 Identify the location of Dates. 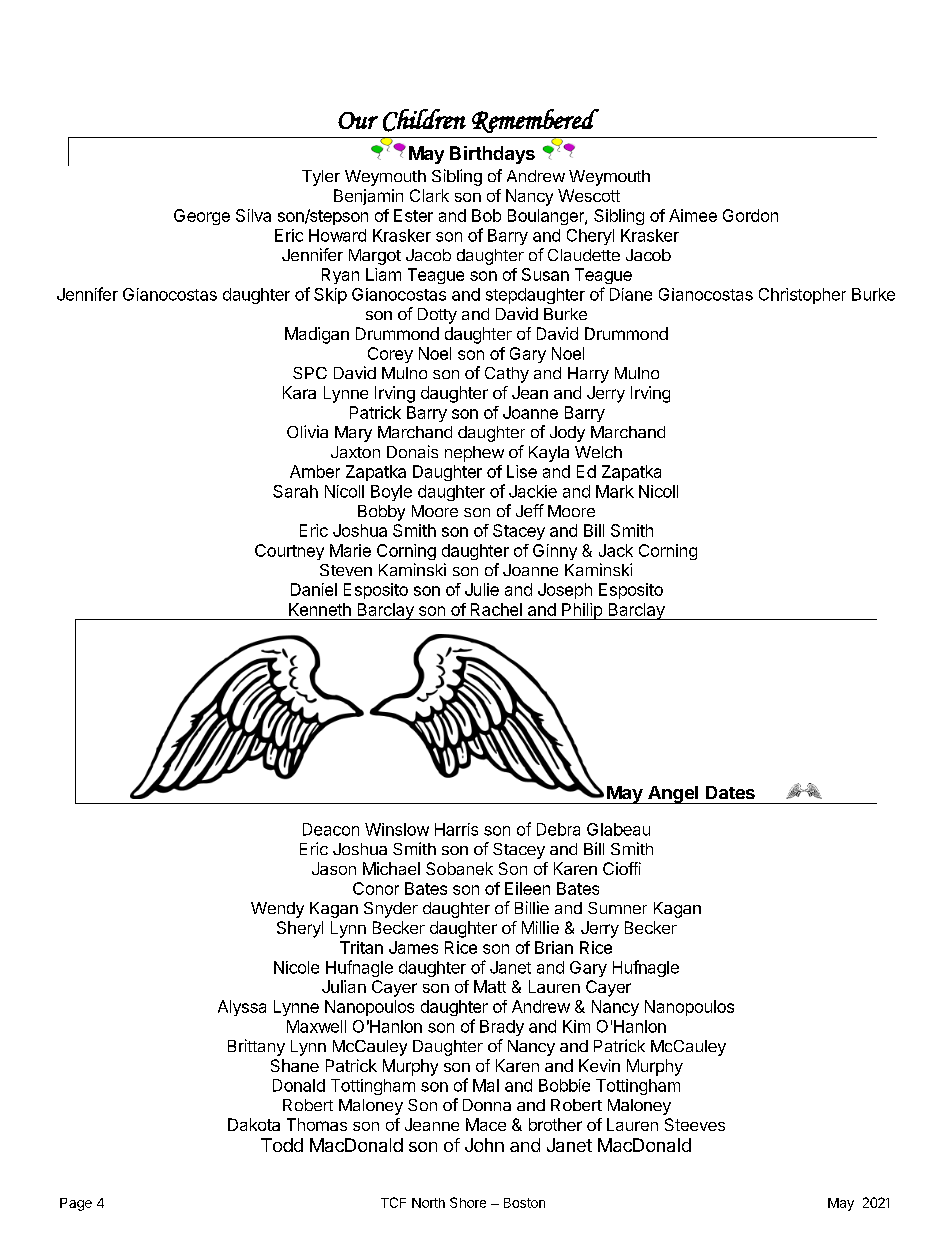
(730, 792).
